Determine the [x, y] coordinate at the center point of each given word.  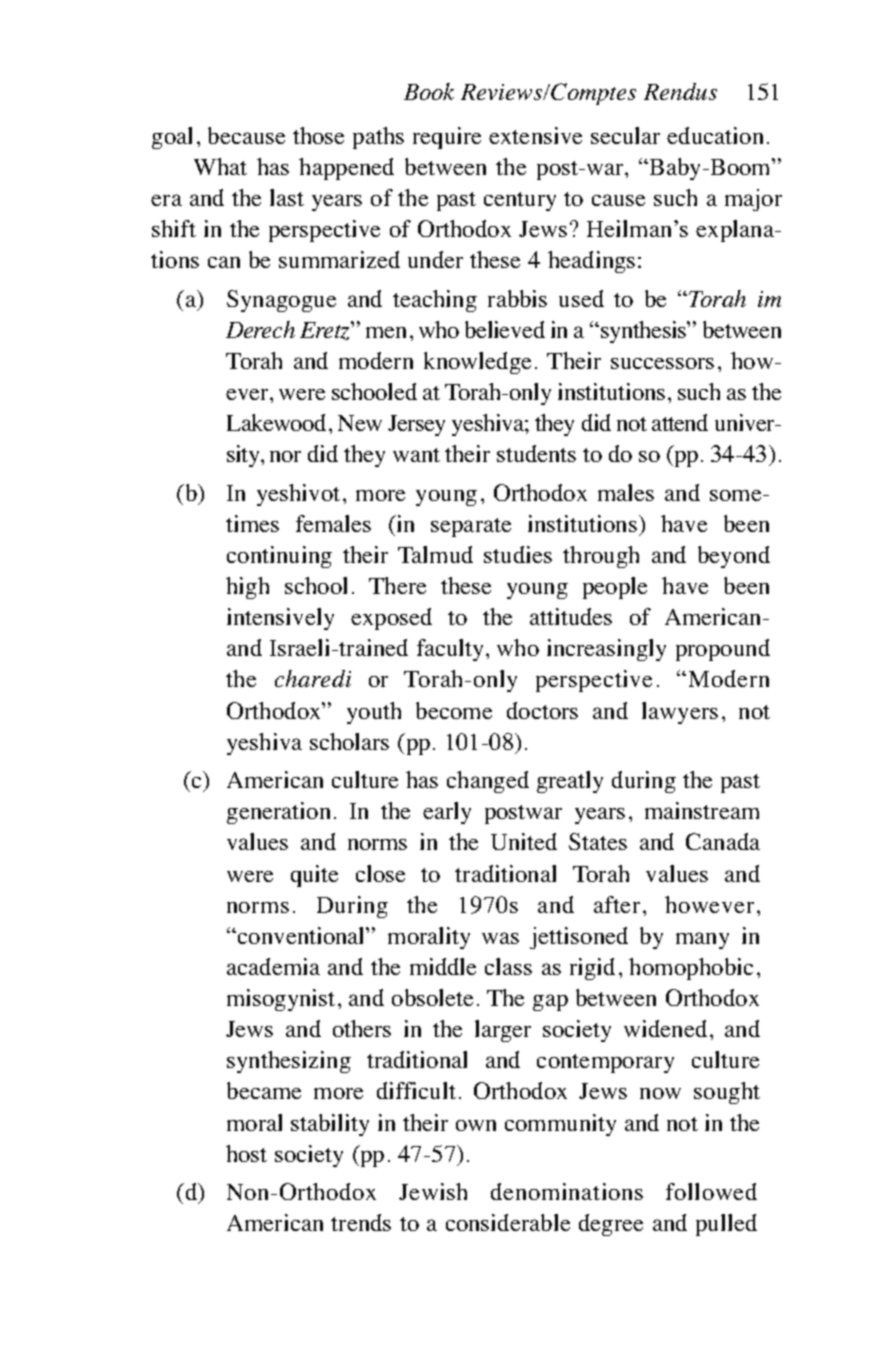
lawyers [680, 713]
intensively [280, 619]
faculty [450, 650]
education [715, 135]
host [246, 1153]
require [447, 138]
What [220, 166]
